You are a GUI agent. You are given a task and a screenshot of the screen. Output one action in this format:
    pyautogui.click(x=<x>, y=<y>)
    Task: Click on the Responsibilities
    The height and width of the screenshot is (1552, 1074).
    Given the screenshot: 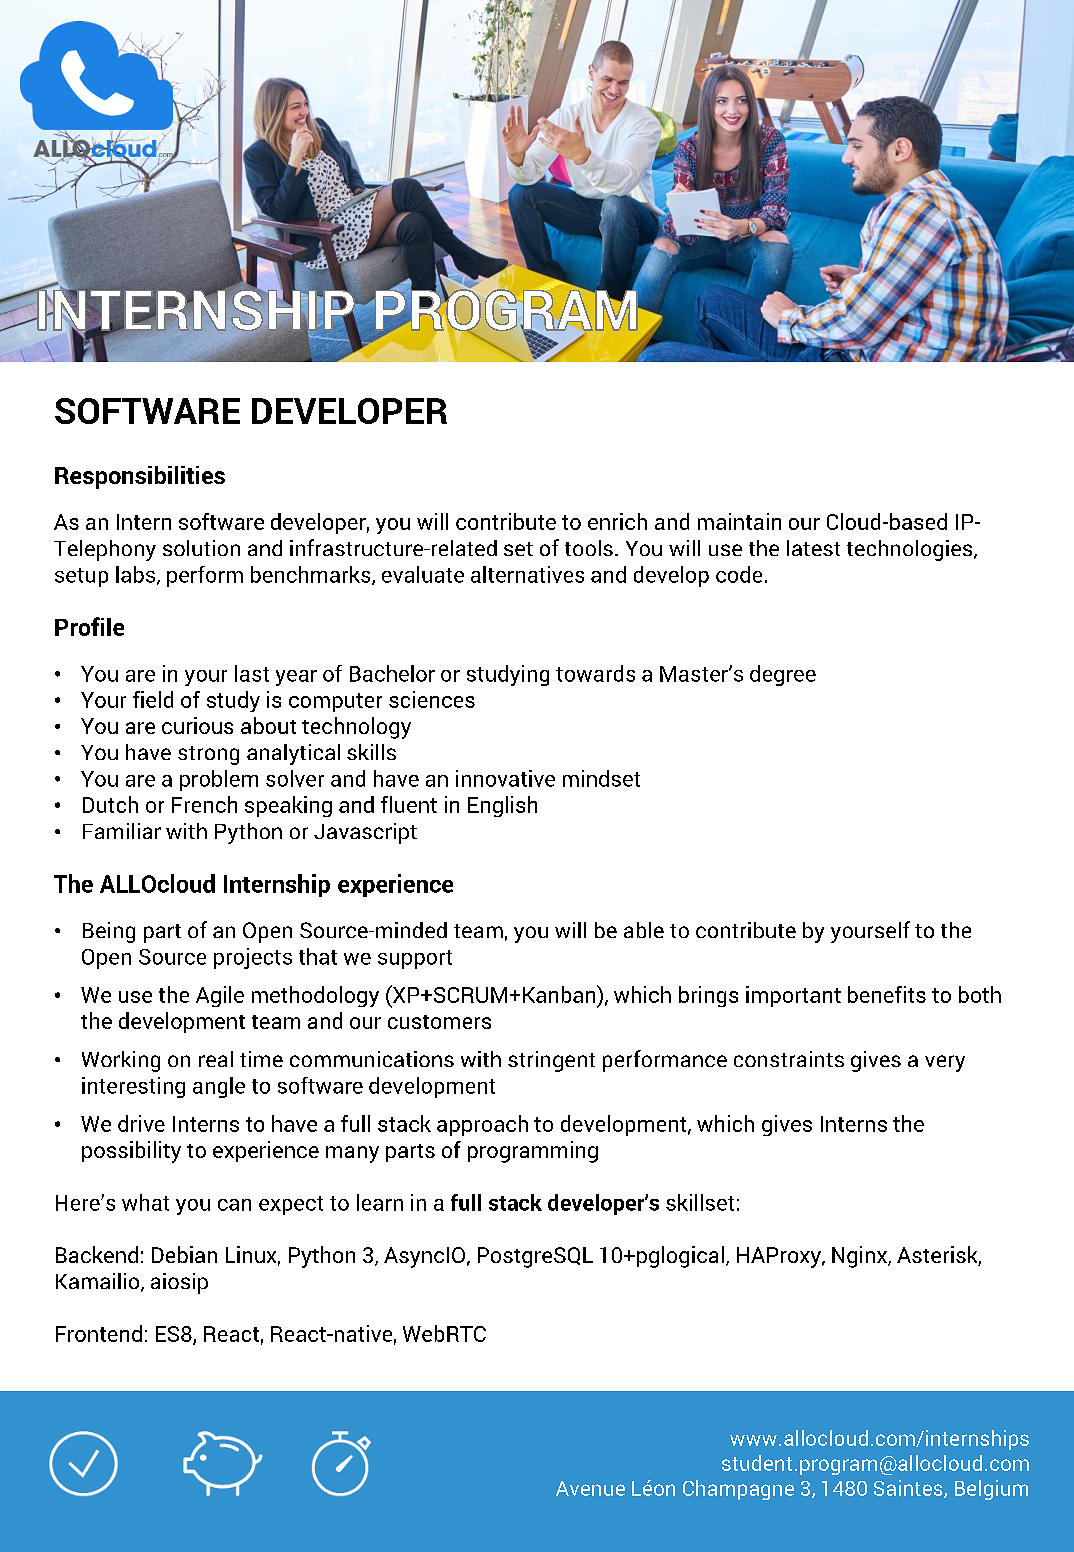 What is the action you would take?
    pyautogui.click(x=140, y=477)
